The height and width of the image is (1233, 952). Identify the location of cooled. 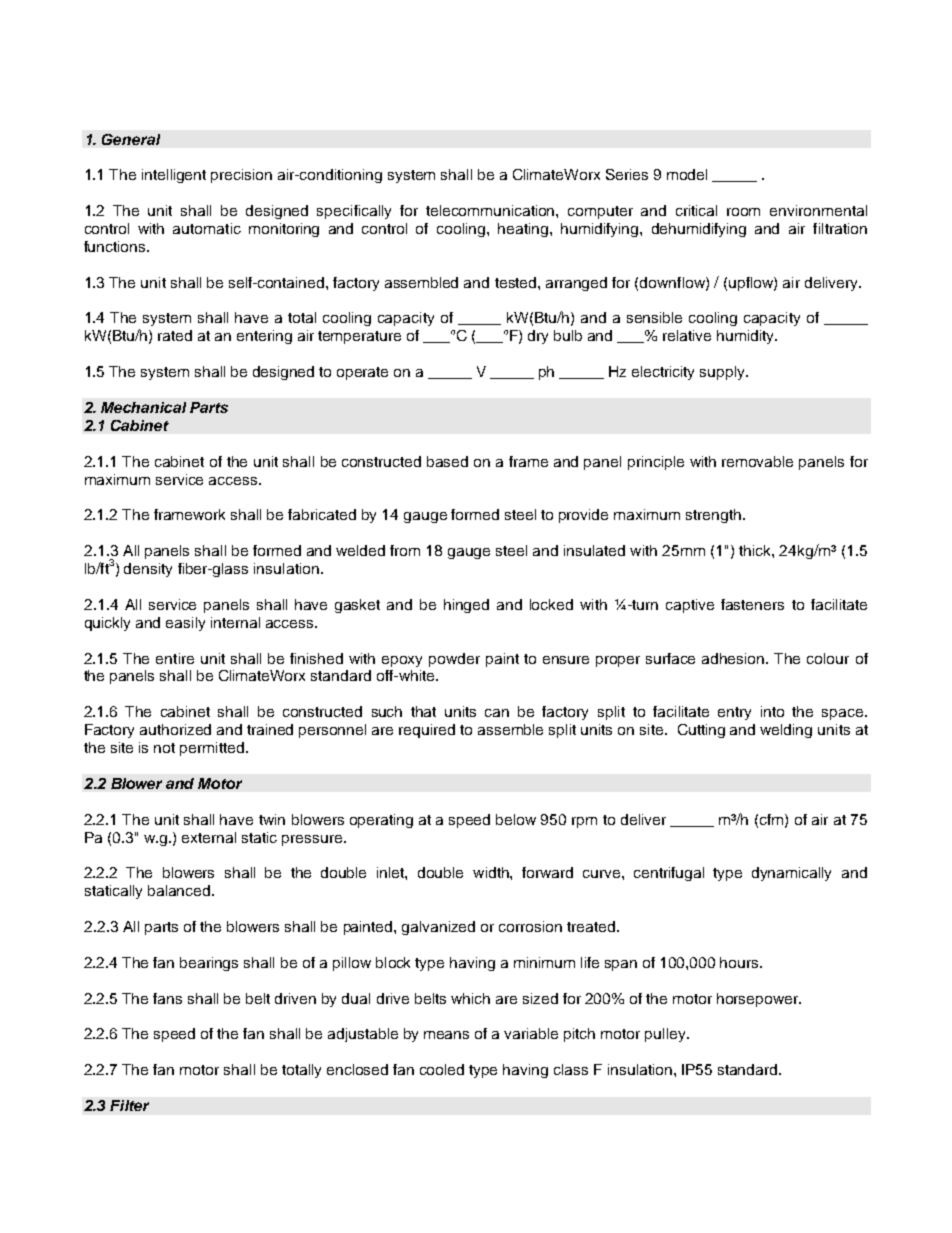
(442, 1069).
